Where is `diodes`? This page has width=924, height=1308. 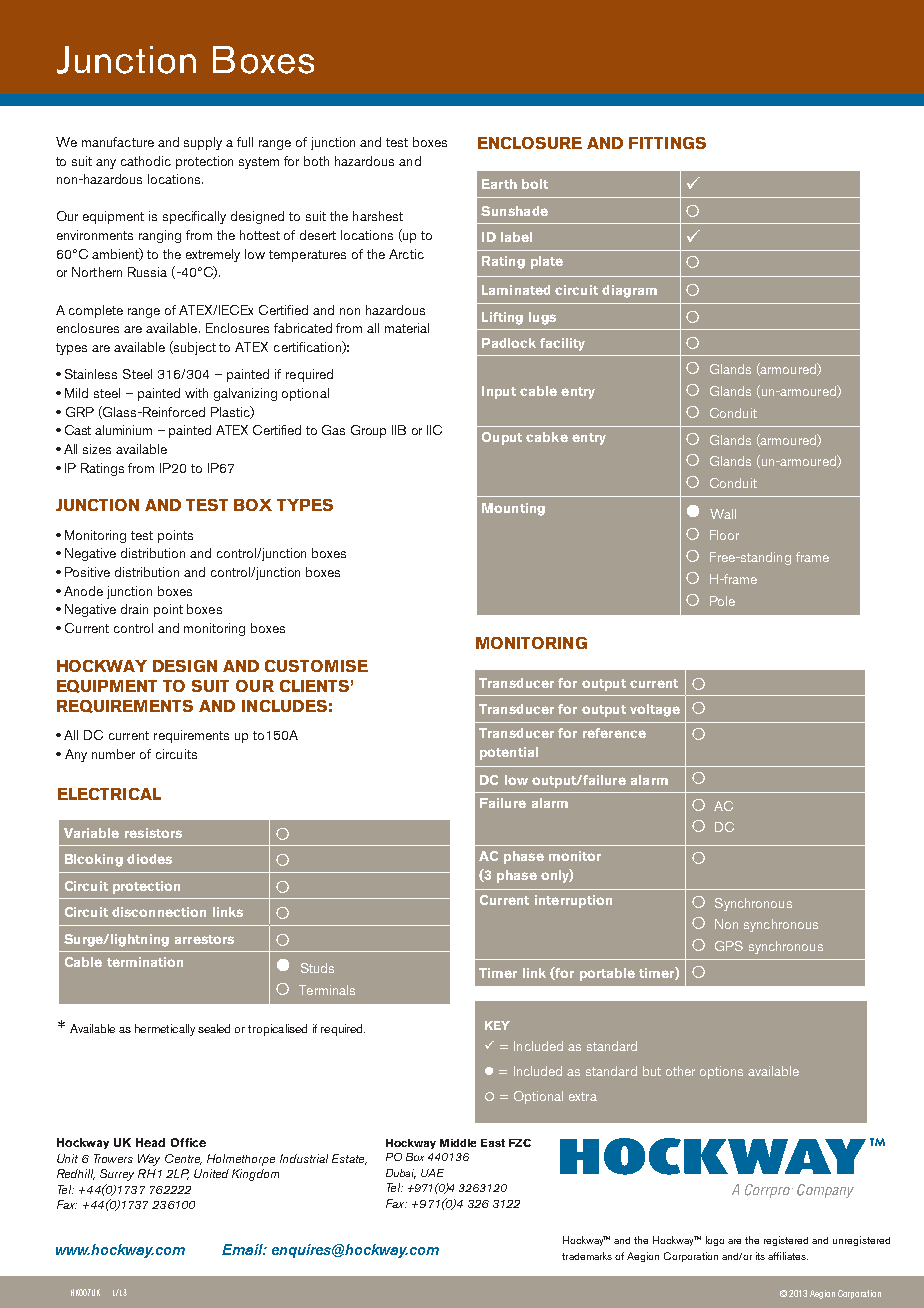 diodes is located at coordinates (149, 859).
